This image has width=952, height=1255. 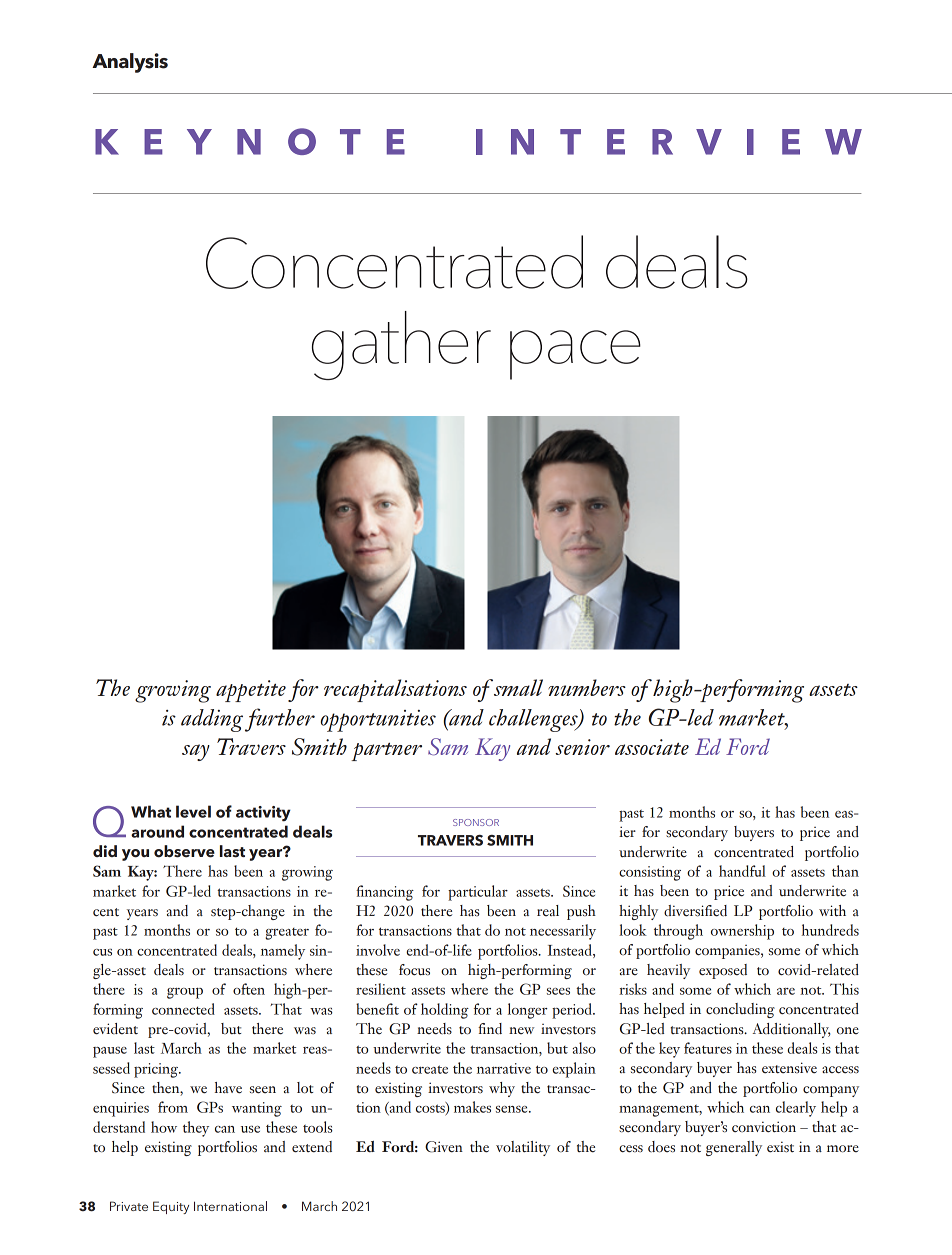 I want to click on small, so click(x=518, y=687).
